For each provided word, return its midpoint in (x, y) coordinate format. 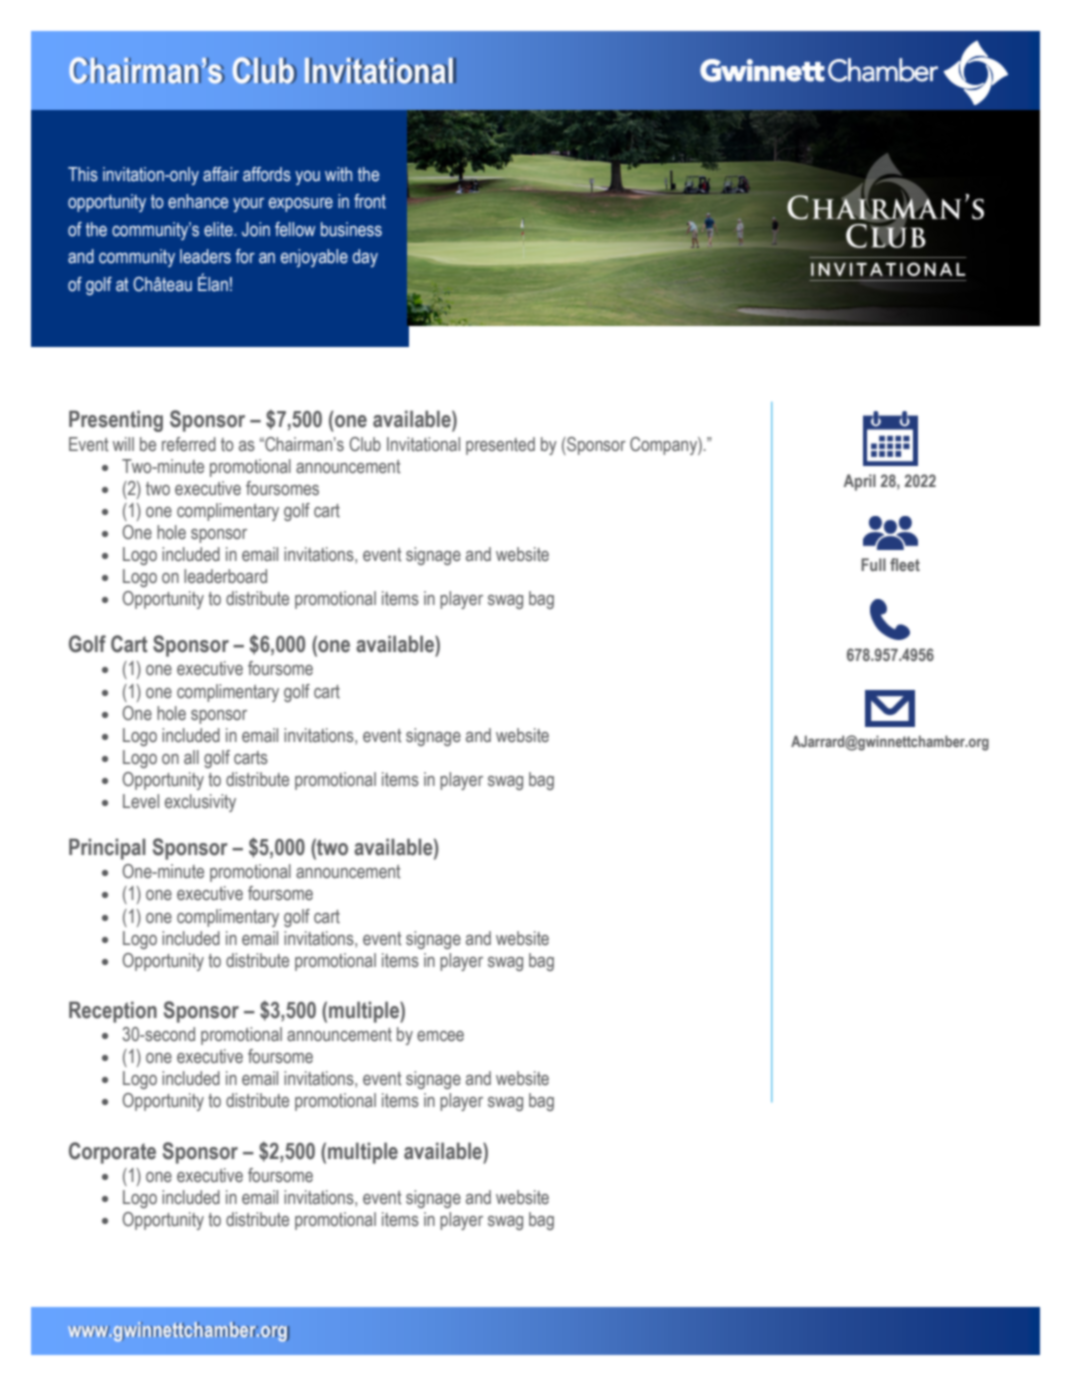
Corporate (112, 1153)
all (191, 757)
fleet (905, 564)
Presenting (116, 421)
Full (873, 564)
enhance (198, 201)
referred (189, 444)
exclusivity (200, 803)
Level (141, 801)
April (860, 482)
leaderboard (225, 576)
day (365, 258)
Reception (113, 1012)
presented (500, 446)
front (370, 201)
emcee (440, 1036)
